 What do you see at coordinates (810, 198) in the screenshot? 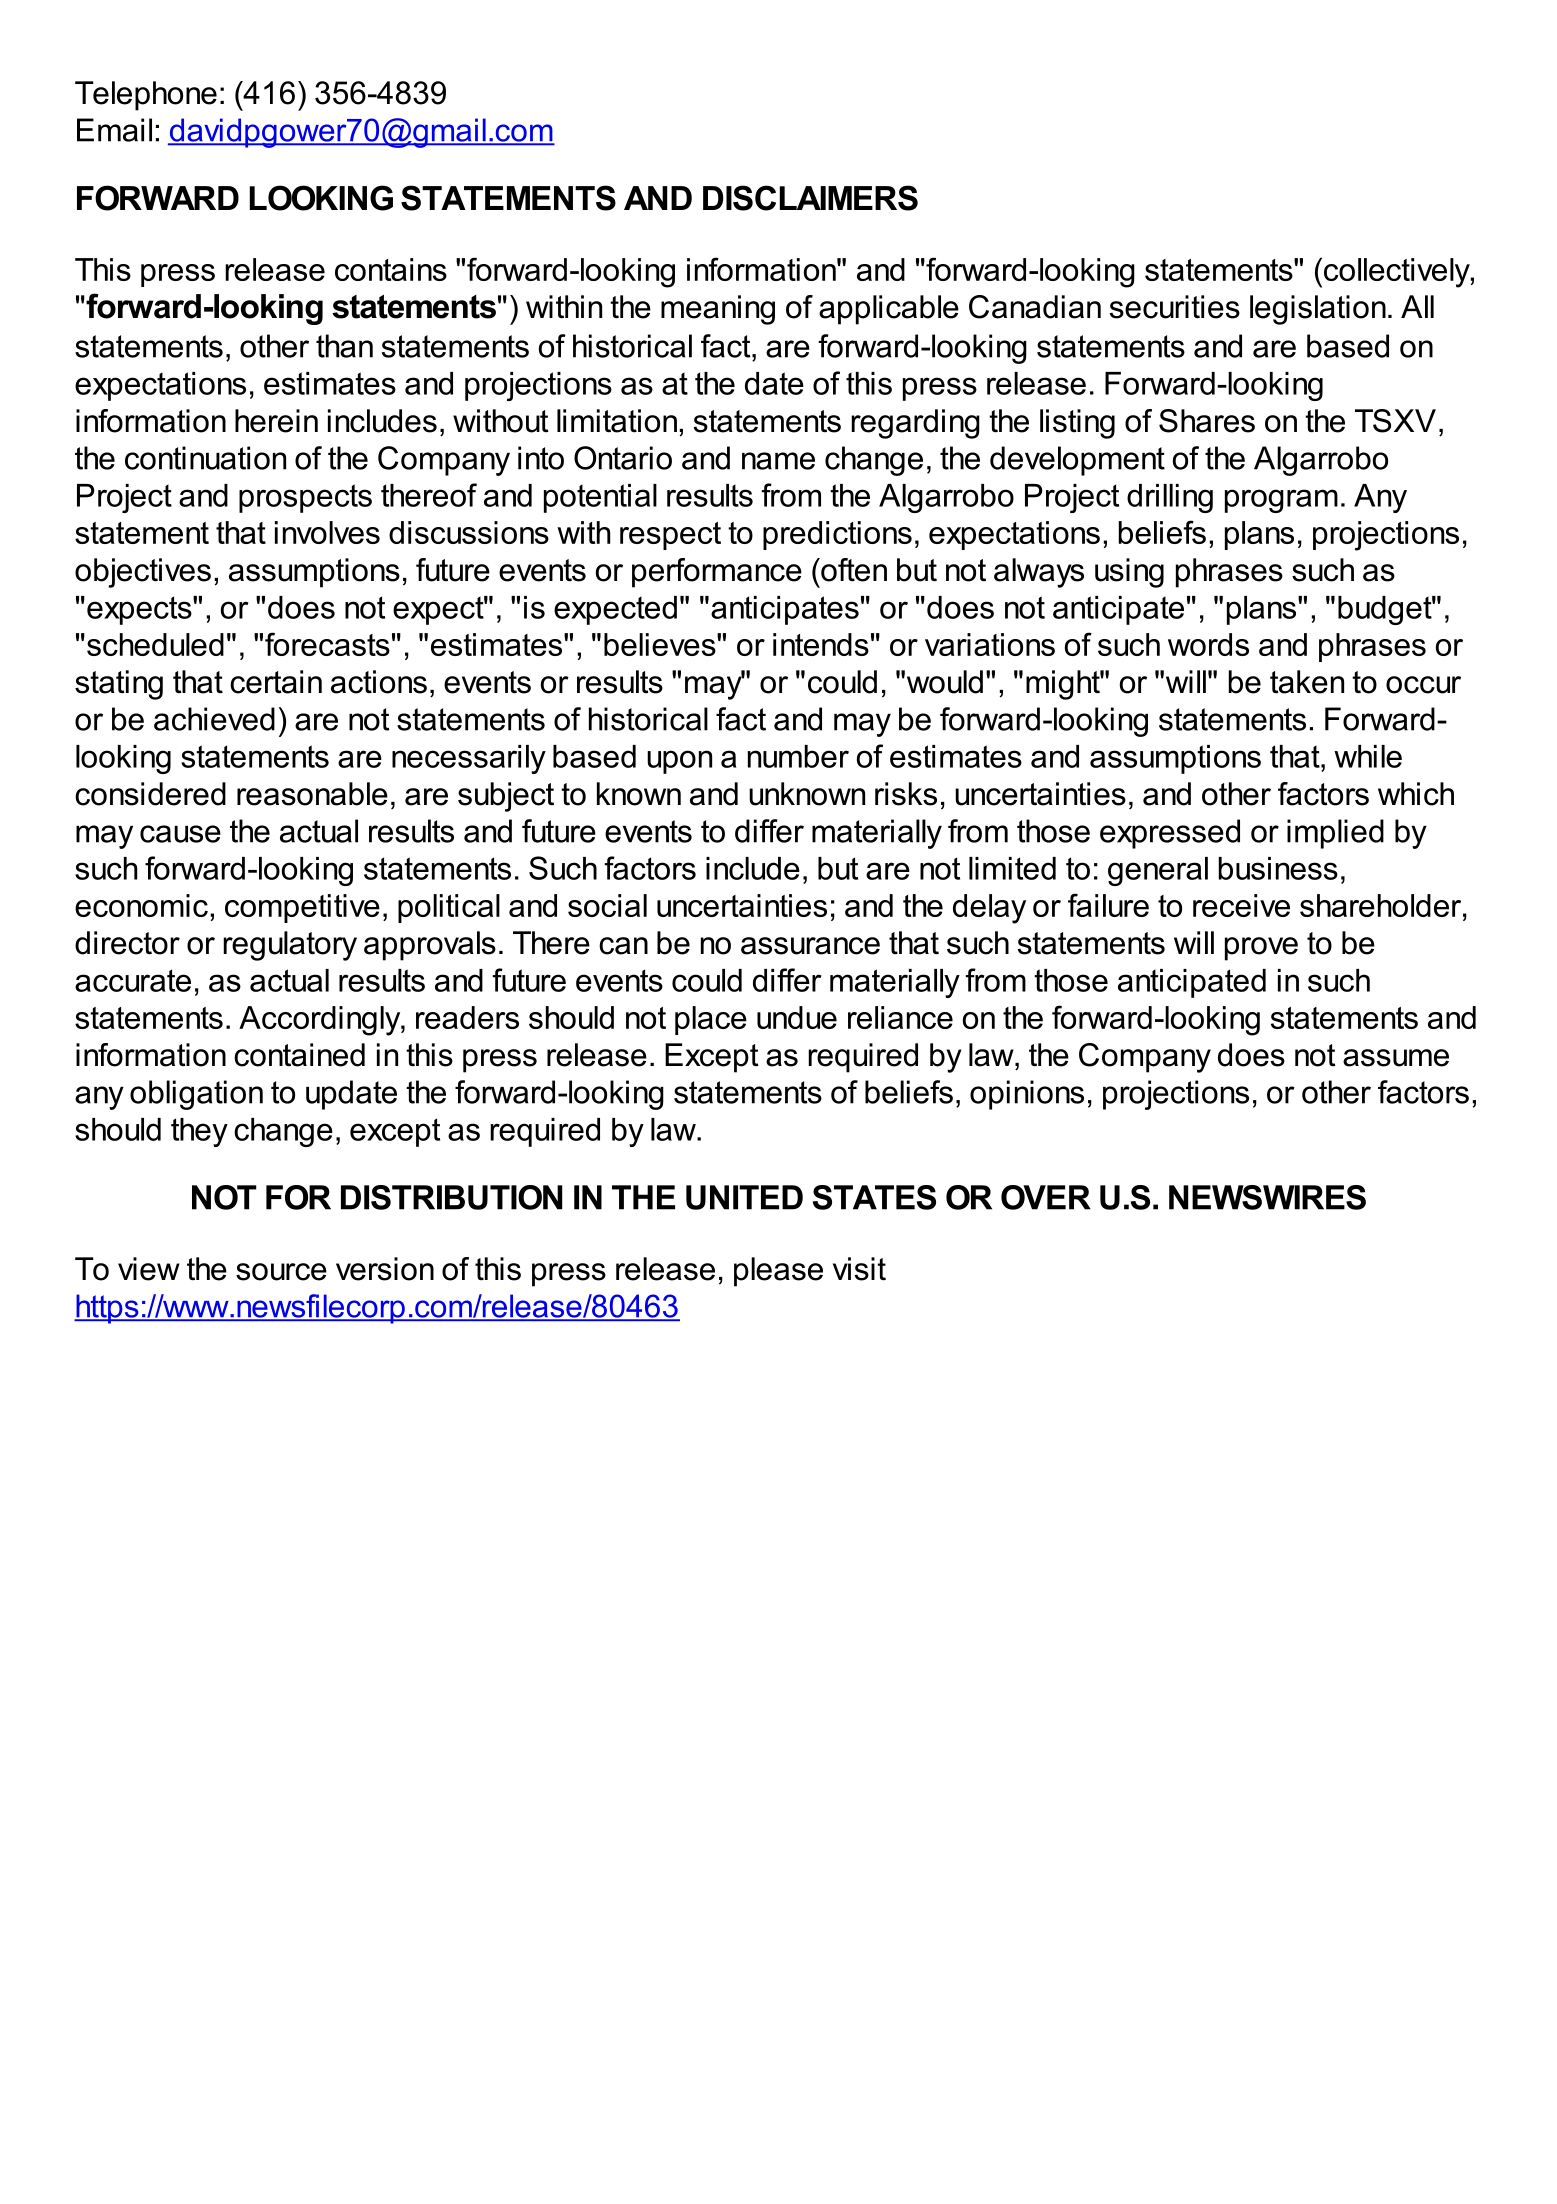
I see `DISCLAIMERS` at bounding box center [810, 198].
